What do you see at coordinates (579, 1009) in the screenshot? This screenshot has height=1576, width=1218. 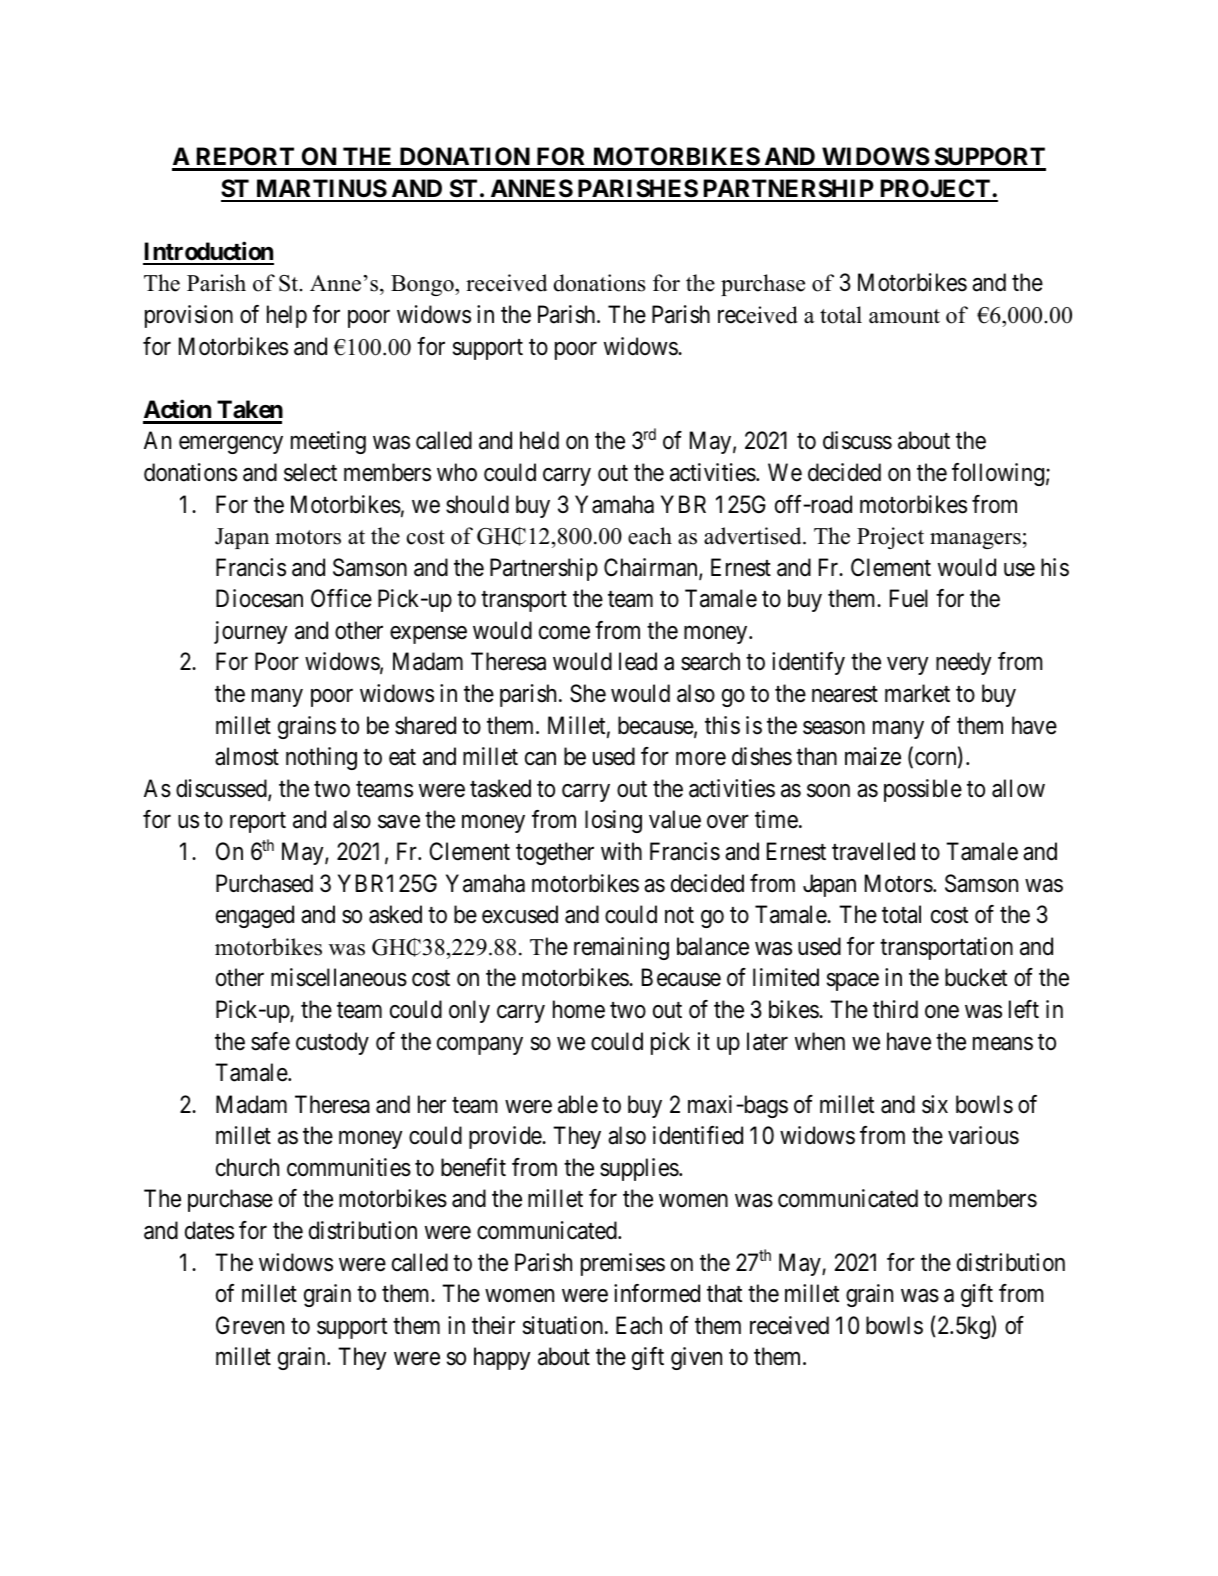 I see `home` at bounding box center [579, 1009].
